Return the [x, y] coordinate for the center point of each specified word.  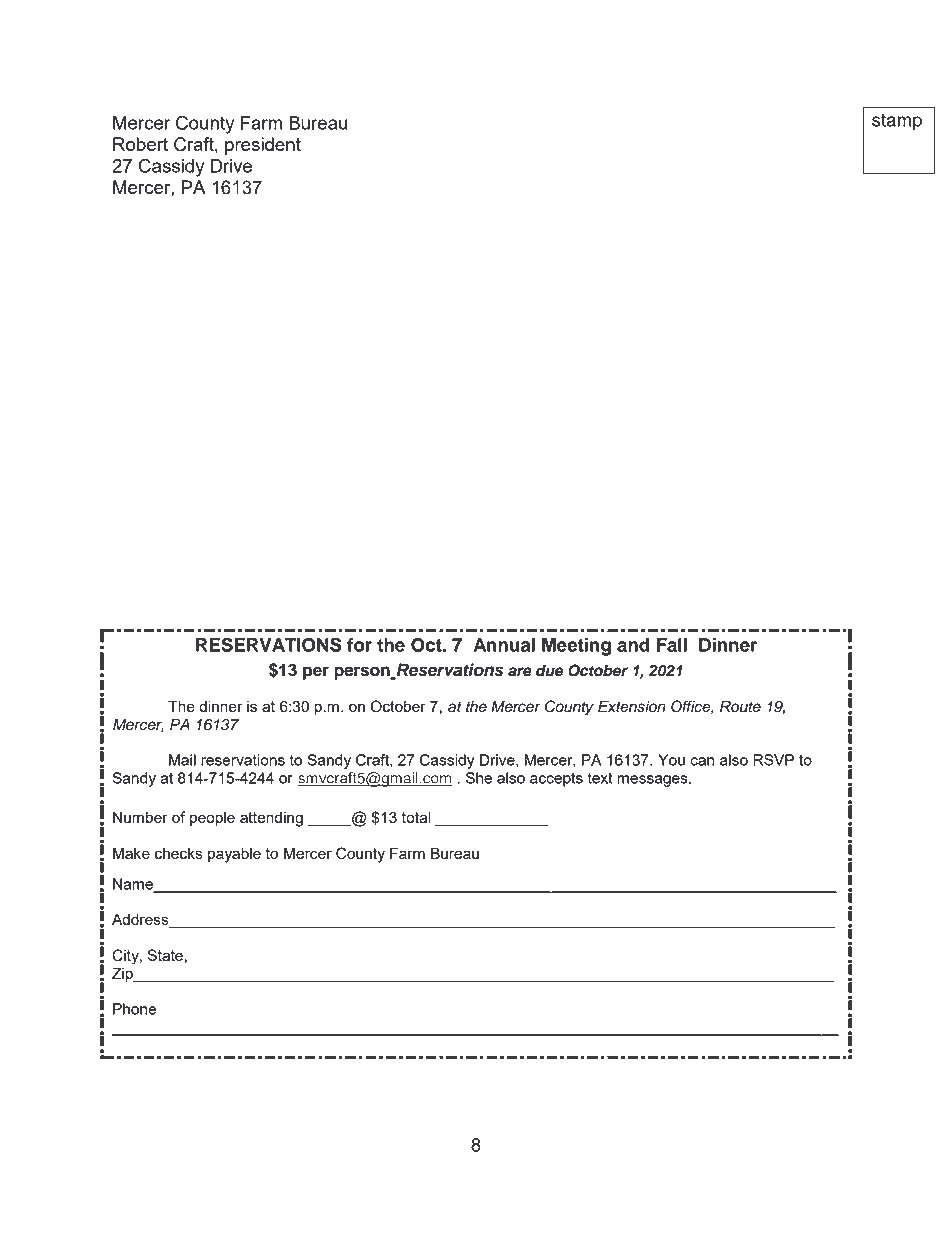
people [212, 819]
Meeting [576, 647]
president [263, 146]
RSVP [773, 760]
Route [740, 706]
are [520, 672]
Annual [504, 645]
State [165, 955]
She [479, 778]
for [359, 645]
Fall [672, 645]
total [416, 817]
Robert [140, 144]
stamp [897, 122]
